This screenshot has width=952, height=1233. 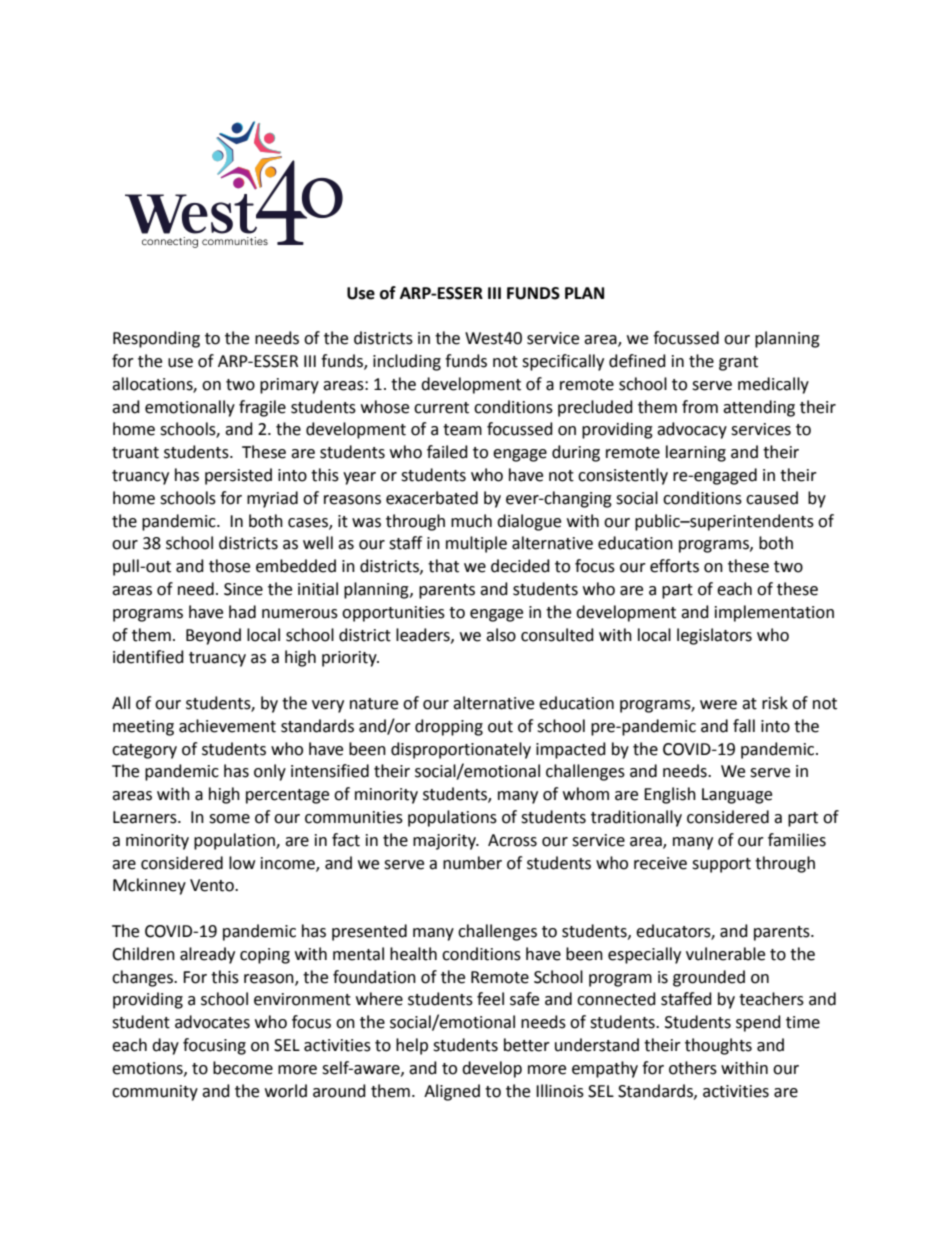 What do you see at coordinates (243, 589) in the screenshot?
I see `Since` at bounding box center [243, 589].
